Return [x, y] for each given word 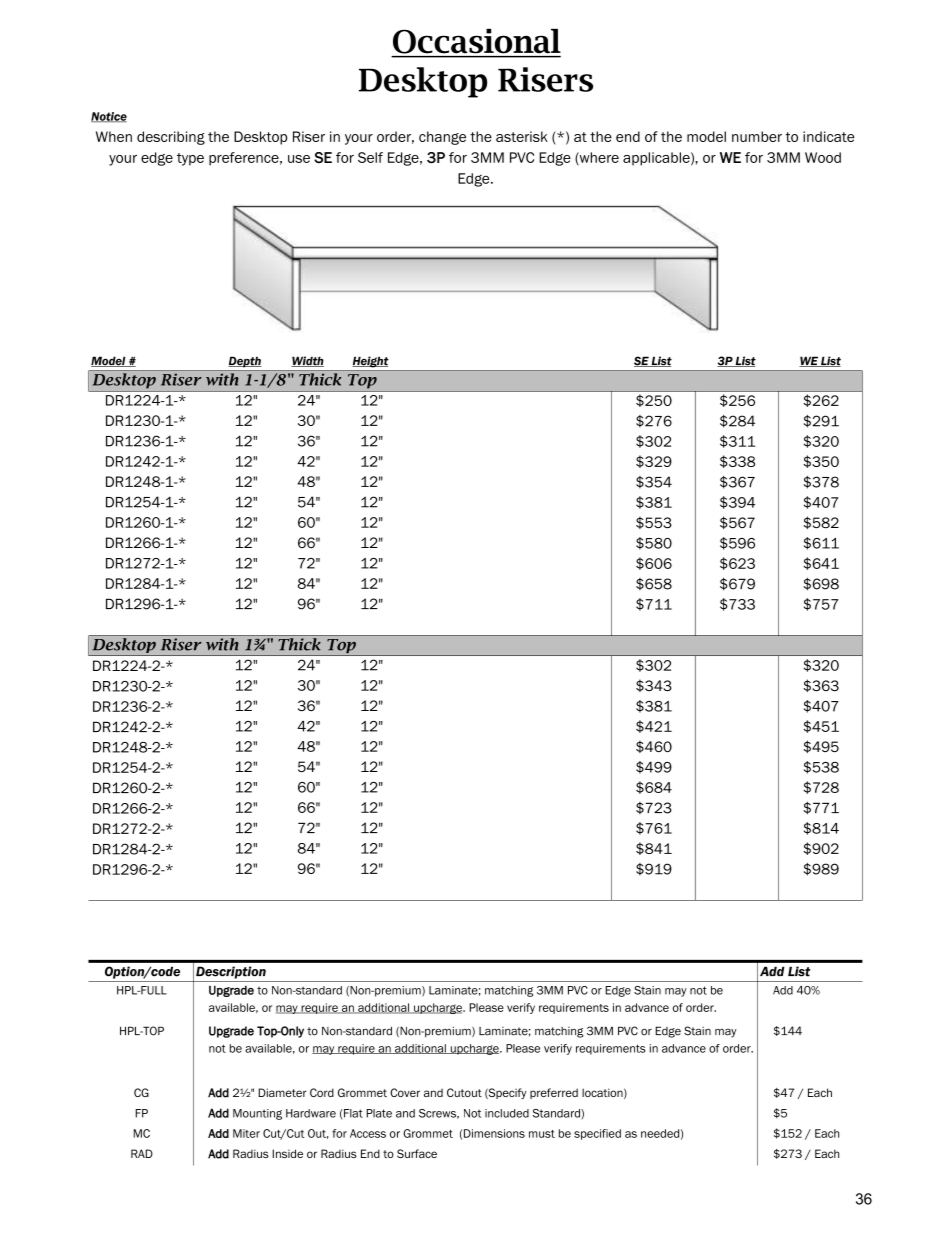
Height [370, 361]
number [757, 136]
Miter [246, 1133]
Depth [245, 362]
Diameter [282, 1092]
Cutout [464, 1092]
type [190, 159]
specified [597, 1134]
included [507, 1113]
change [442, 138]
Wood [823, 157]
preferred [554, 1093]
